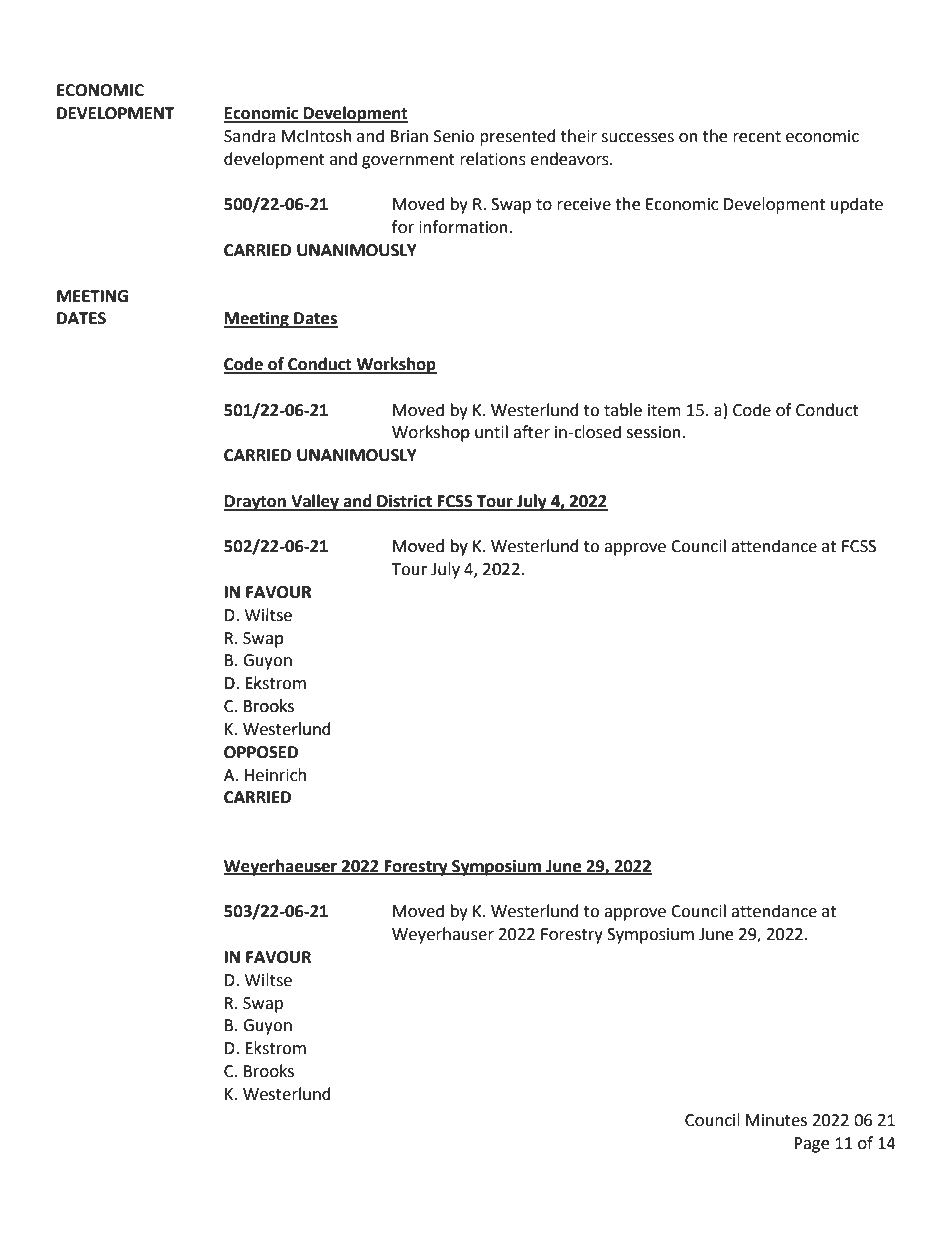  I want to click on Page, so click(811, 1145).
